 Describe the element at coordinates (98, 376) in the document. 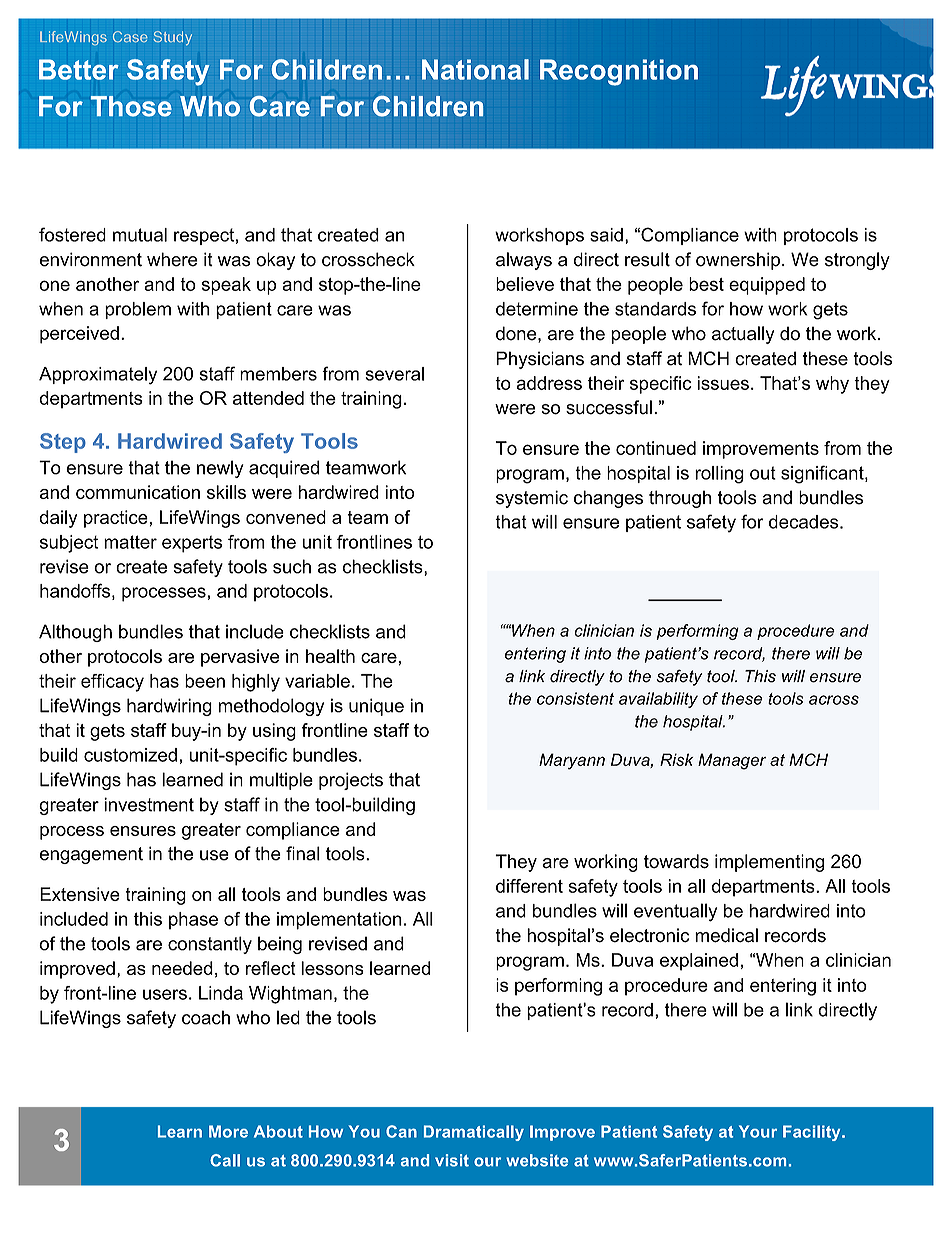

I see `Approximately` at that location.
